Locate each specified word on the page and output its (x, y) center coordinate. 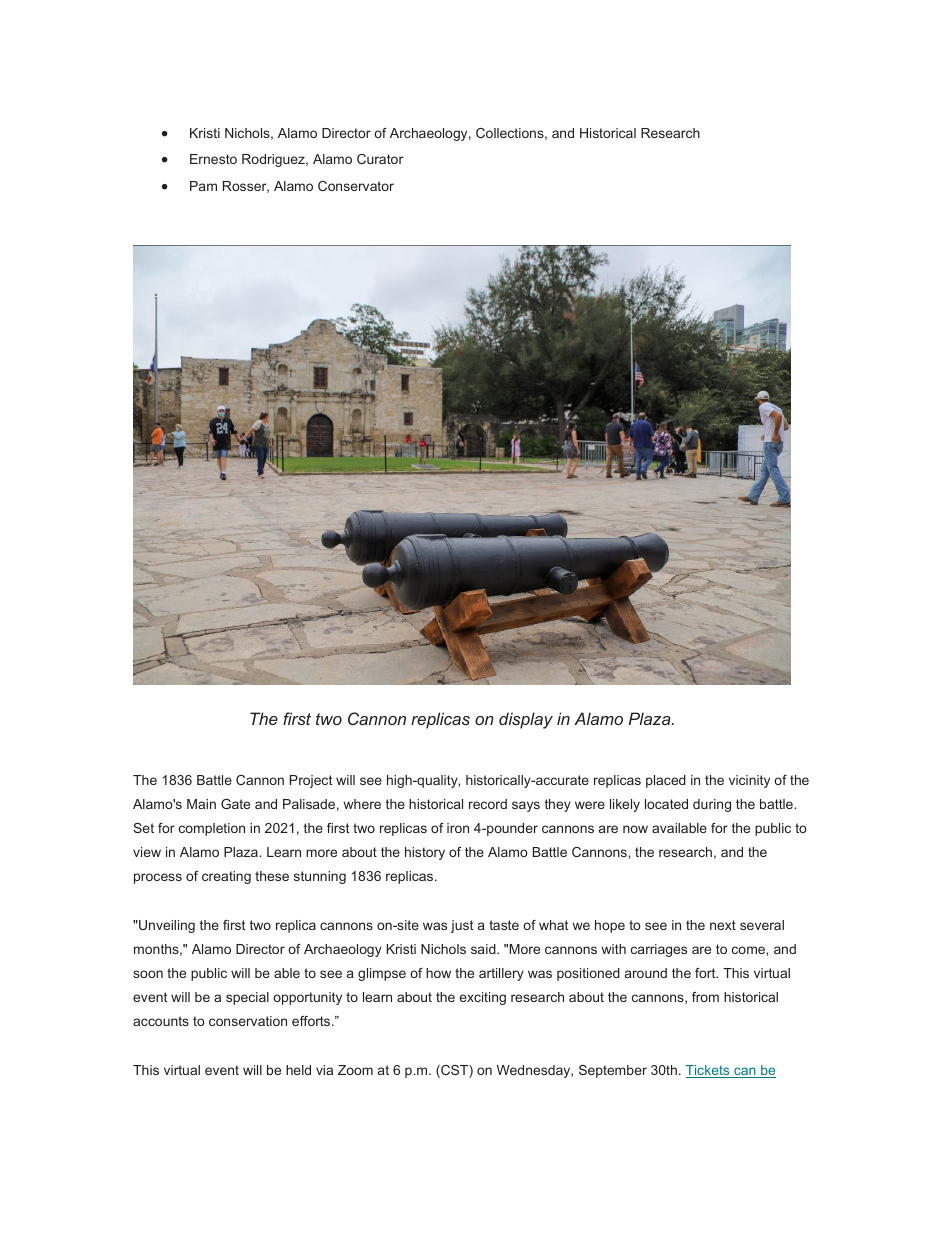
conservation (248, 1021)
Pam (203, 186)
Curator (380, 159)
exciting (483, 998)
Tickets (709, 1071)
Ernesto (213, 159)
